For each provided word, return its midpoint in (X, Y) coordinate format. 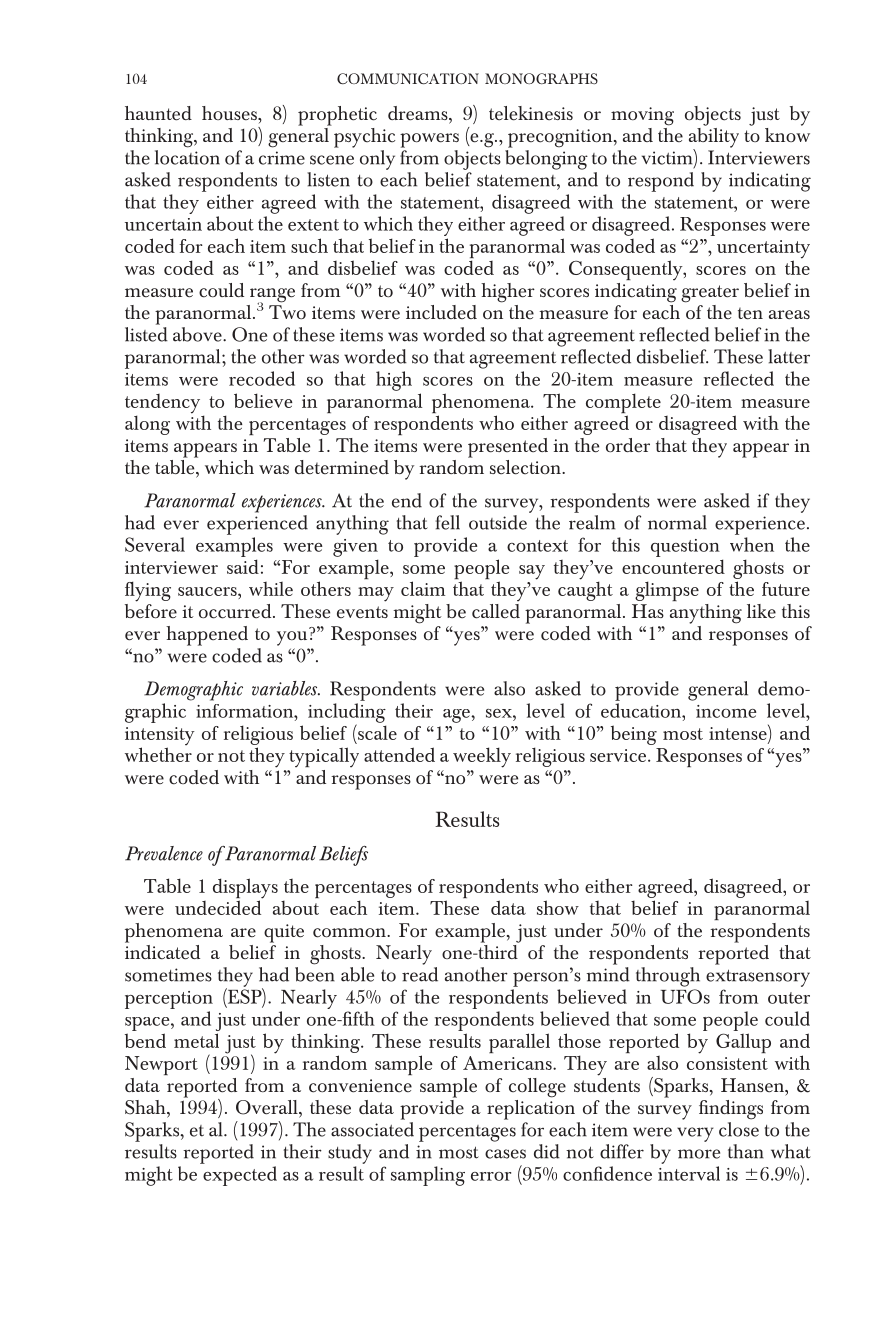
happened (207, 636)
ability (714, 137)
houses (230, 113)
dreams (419, 113)
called (496, 611)
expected (240, 1176)
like (761, 611)
